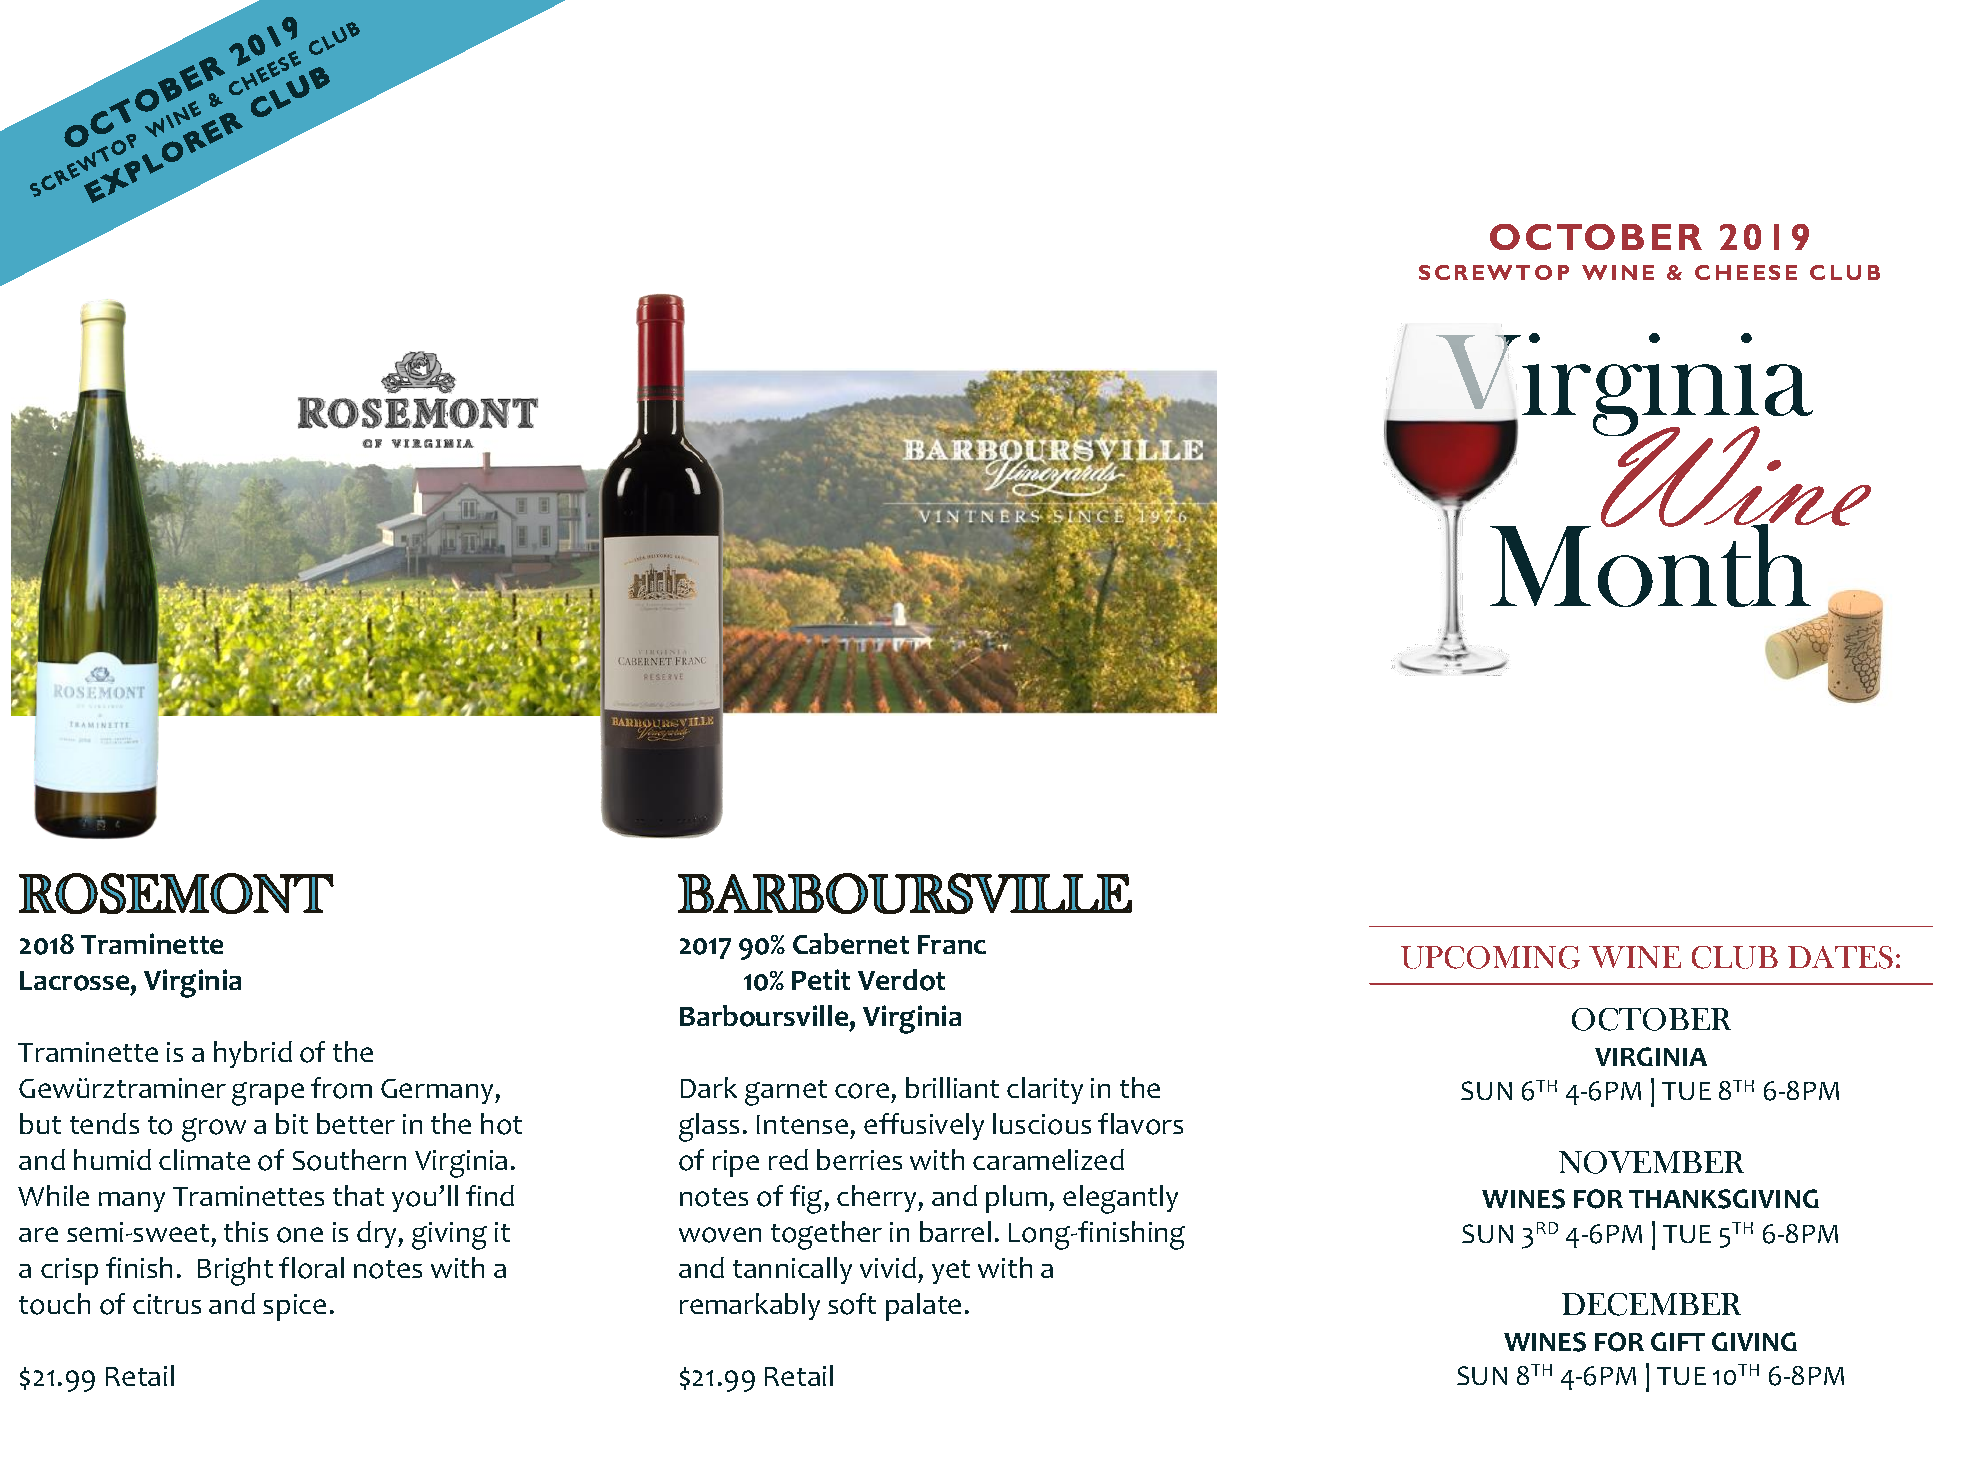 Image resolution: width=1963 pixels, height=1472 pixels. What do you see at coordinates (253, 1054) in the page?
I see `hybrid` at bounding box center [253, 1054].
